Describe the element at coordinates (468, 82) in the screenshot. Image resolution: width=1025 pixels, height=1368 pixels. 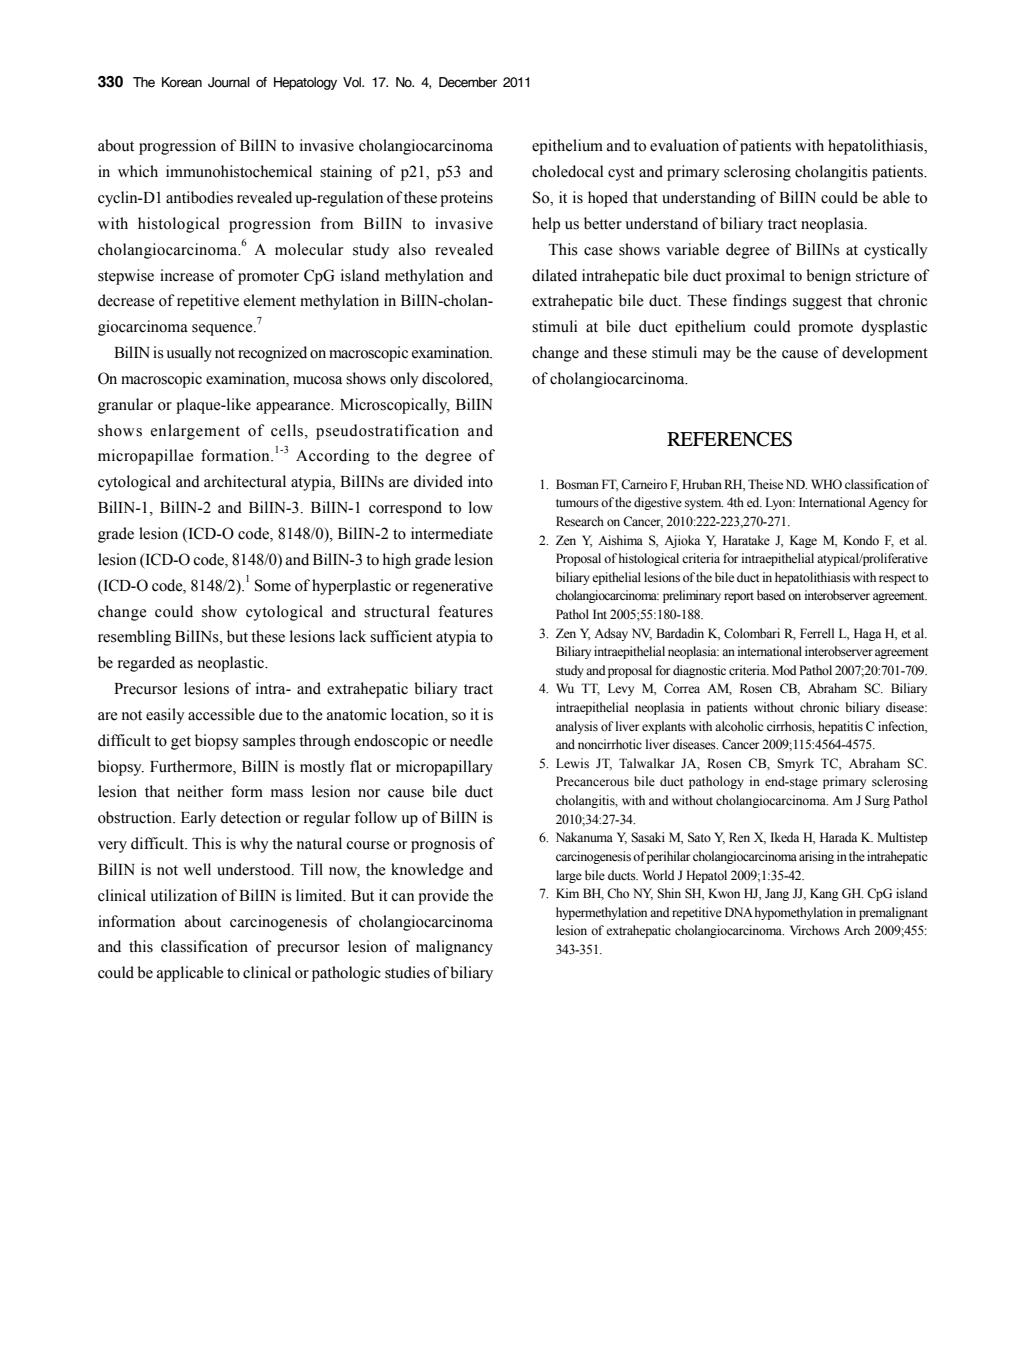
I see `December` at that location.
